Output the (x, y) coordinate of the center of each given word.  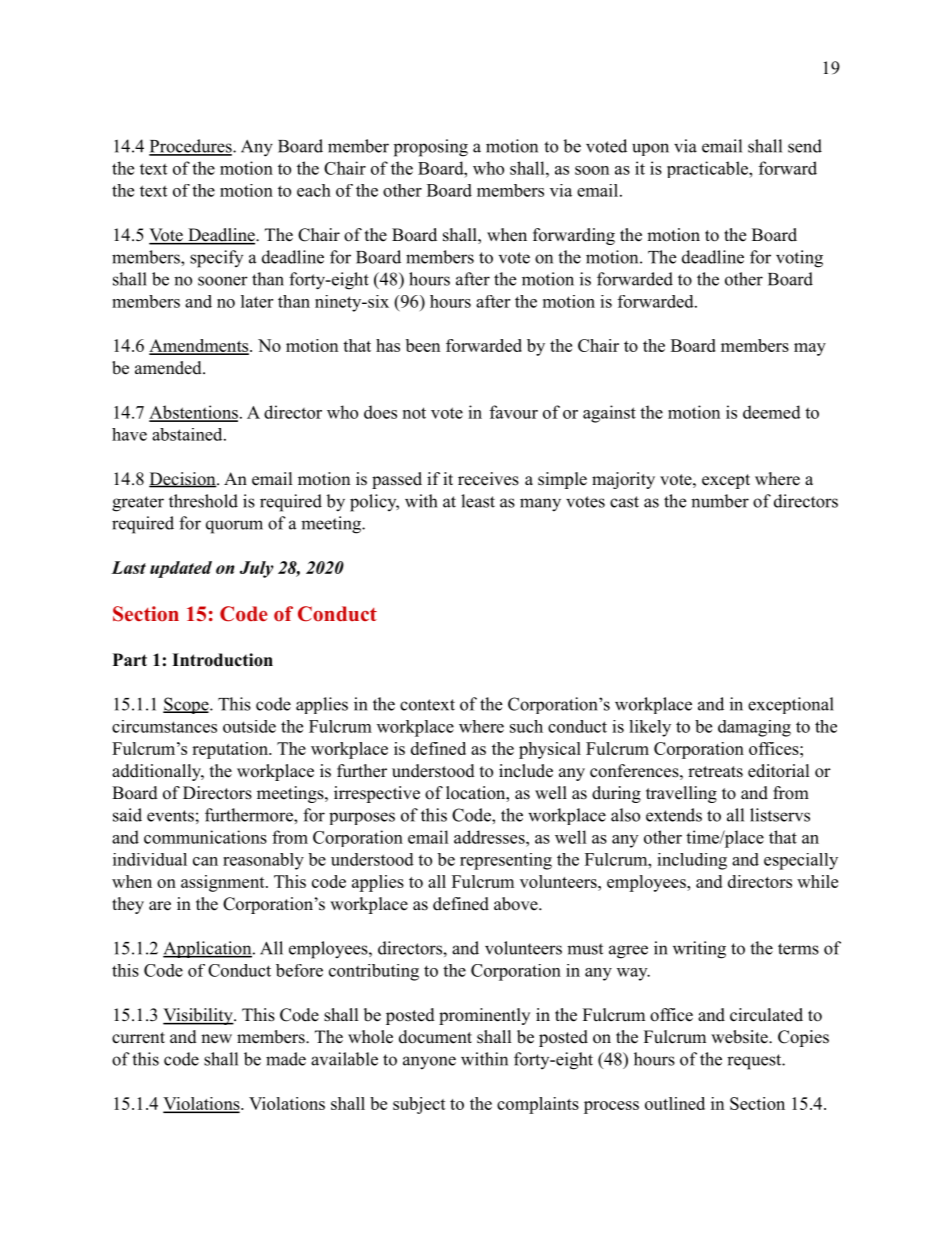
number (720, 501)
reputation (231, 750)
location (476, 794)
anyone (429, 1063)
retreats (715, 772)
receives (488, 479)
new (216, 1039)
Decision (183, 480)
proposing (431, 148)
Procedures (191, 147)
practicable (708, 169)
